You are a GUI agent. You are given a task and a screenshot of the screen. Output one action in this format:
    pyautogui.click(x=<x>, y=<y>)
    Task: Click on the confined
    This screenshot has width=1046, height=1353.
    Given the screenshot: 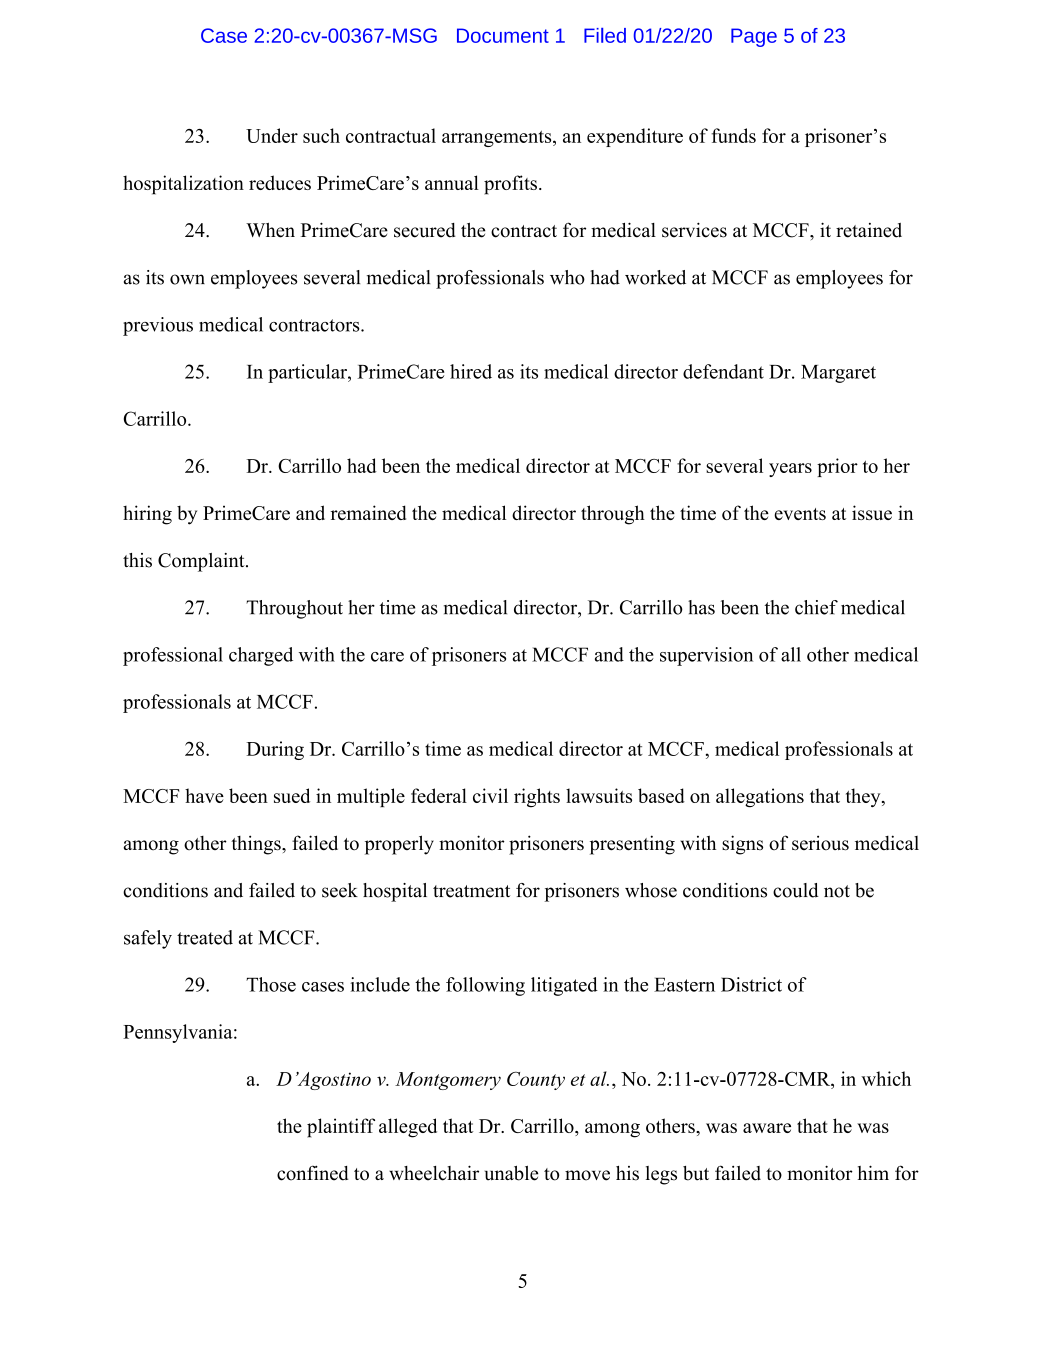 What is the action you would take?
    pyautogui.click(x=312, y=1173)
